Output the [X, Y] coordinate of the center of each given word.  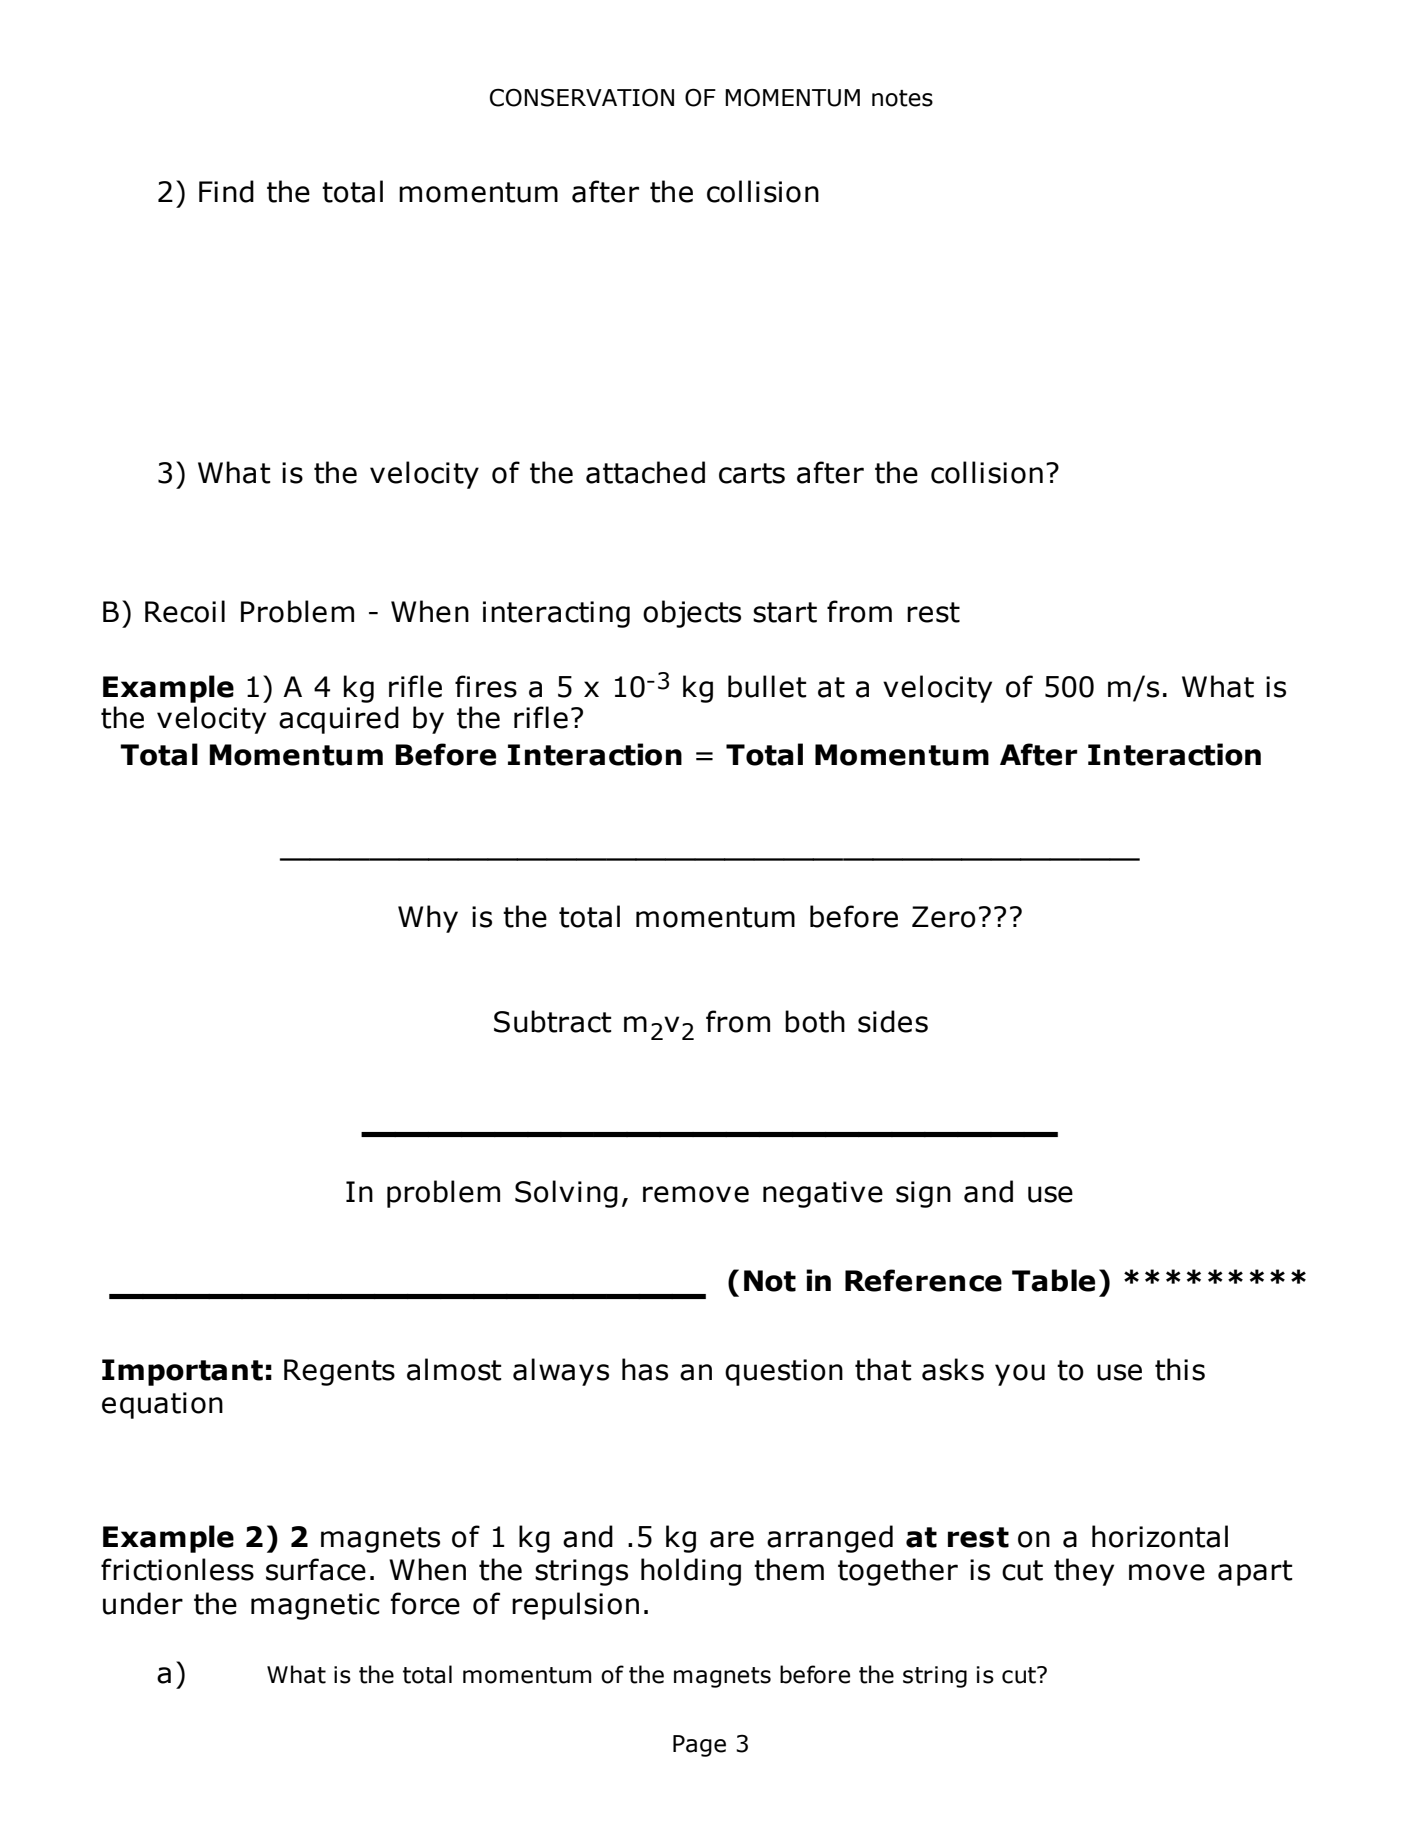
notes [902, 98]
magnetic [315, 1606]
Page [699, 1746]
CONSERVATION [582, 97]
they [1084, 1572]
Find [226, 191]
